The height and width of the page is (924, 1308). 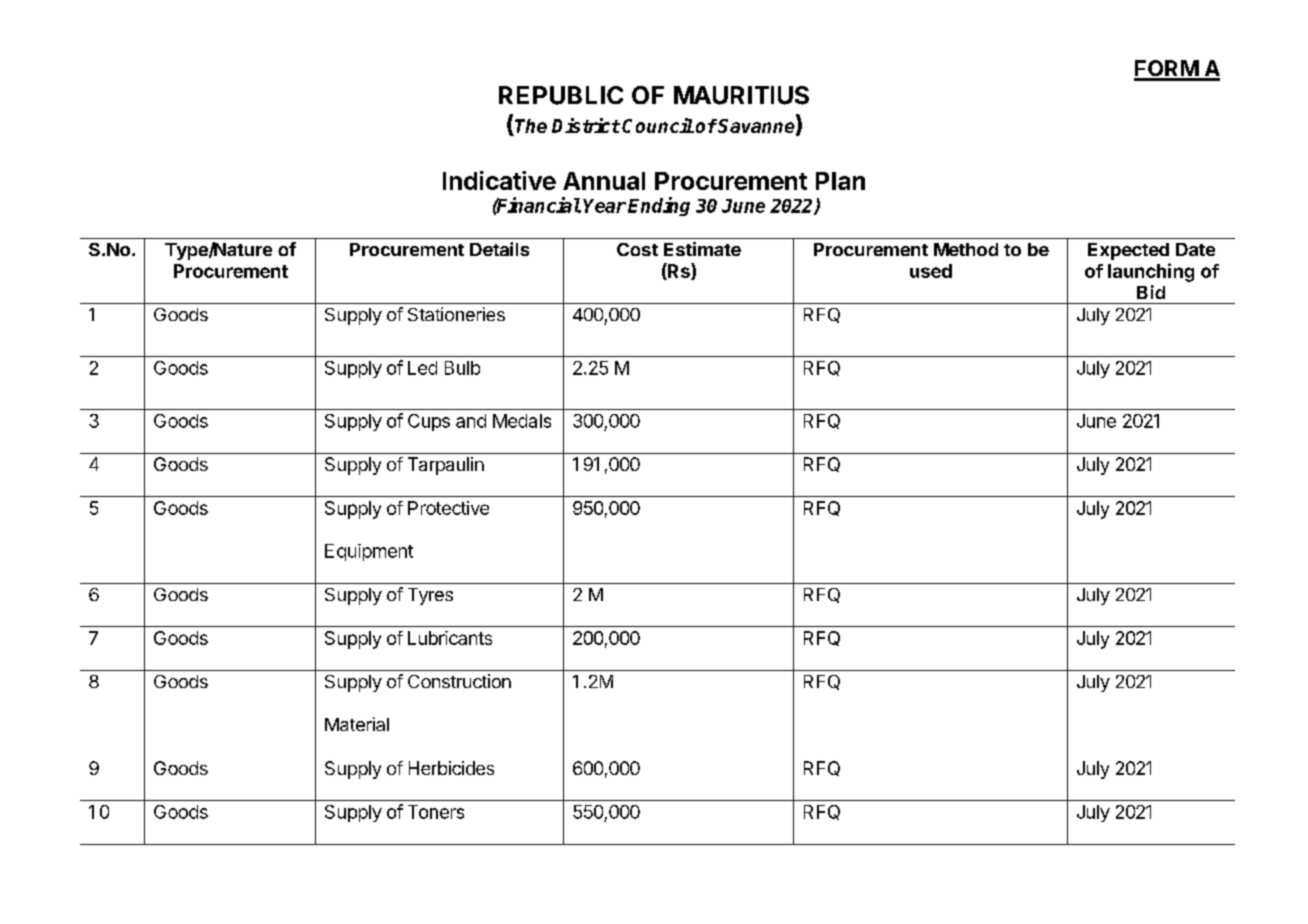 What do you see at coordinates (357, 724) in the page?
I see `Material` at bounding box center [357, 724].
